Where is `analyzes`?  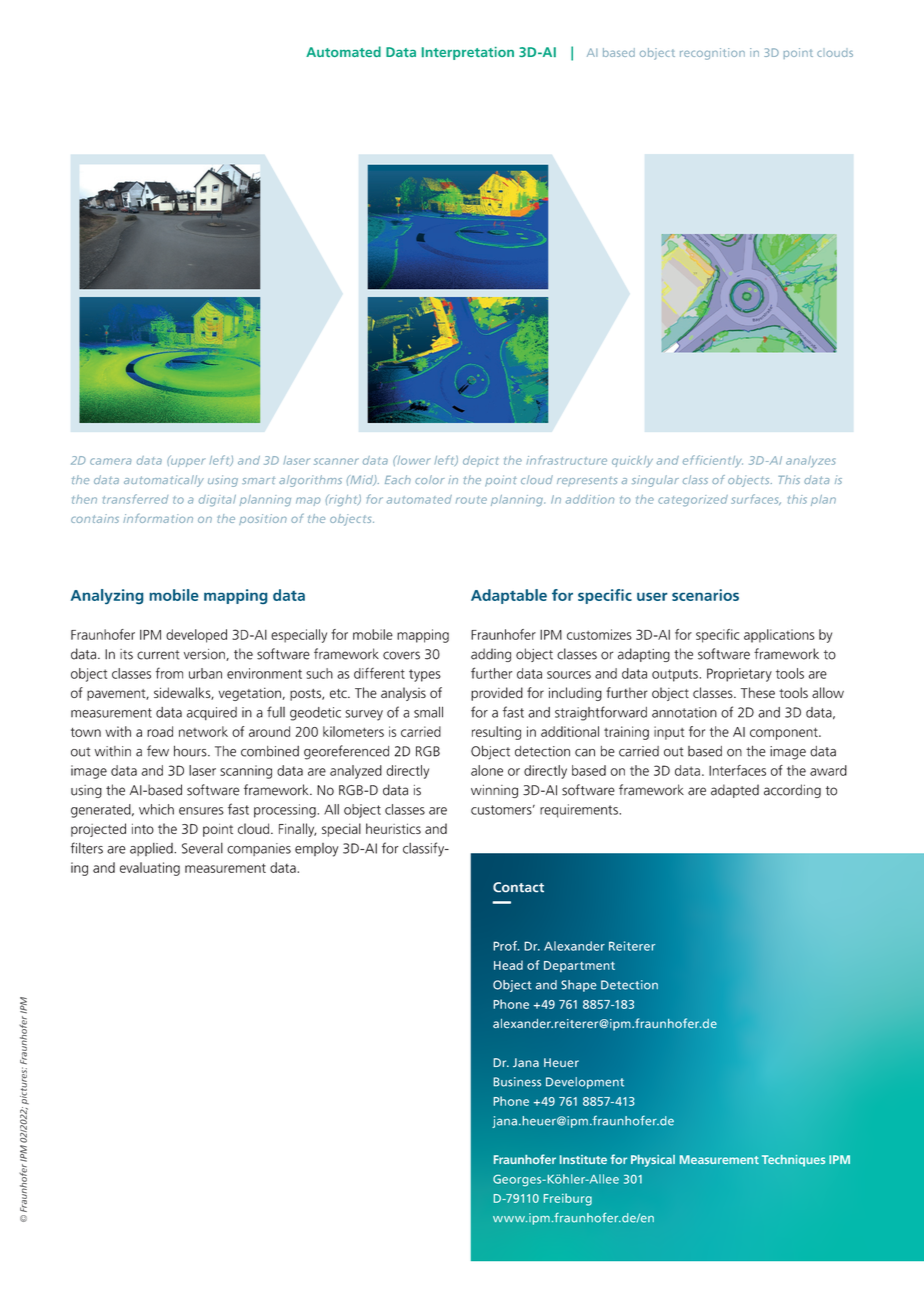 analyzes is located at coordinates (810, 462).
